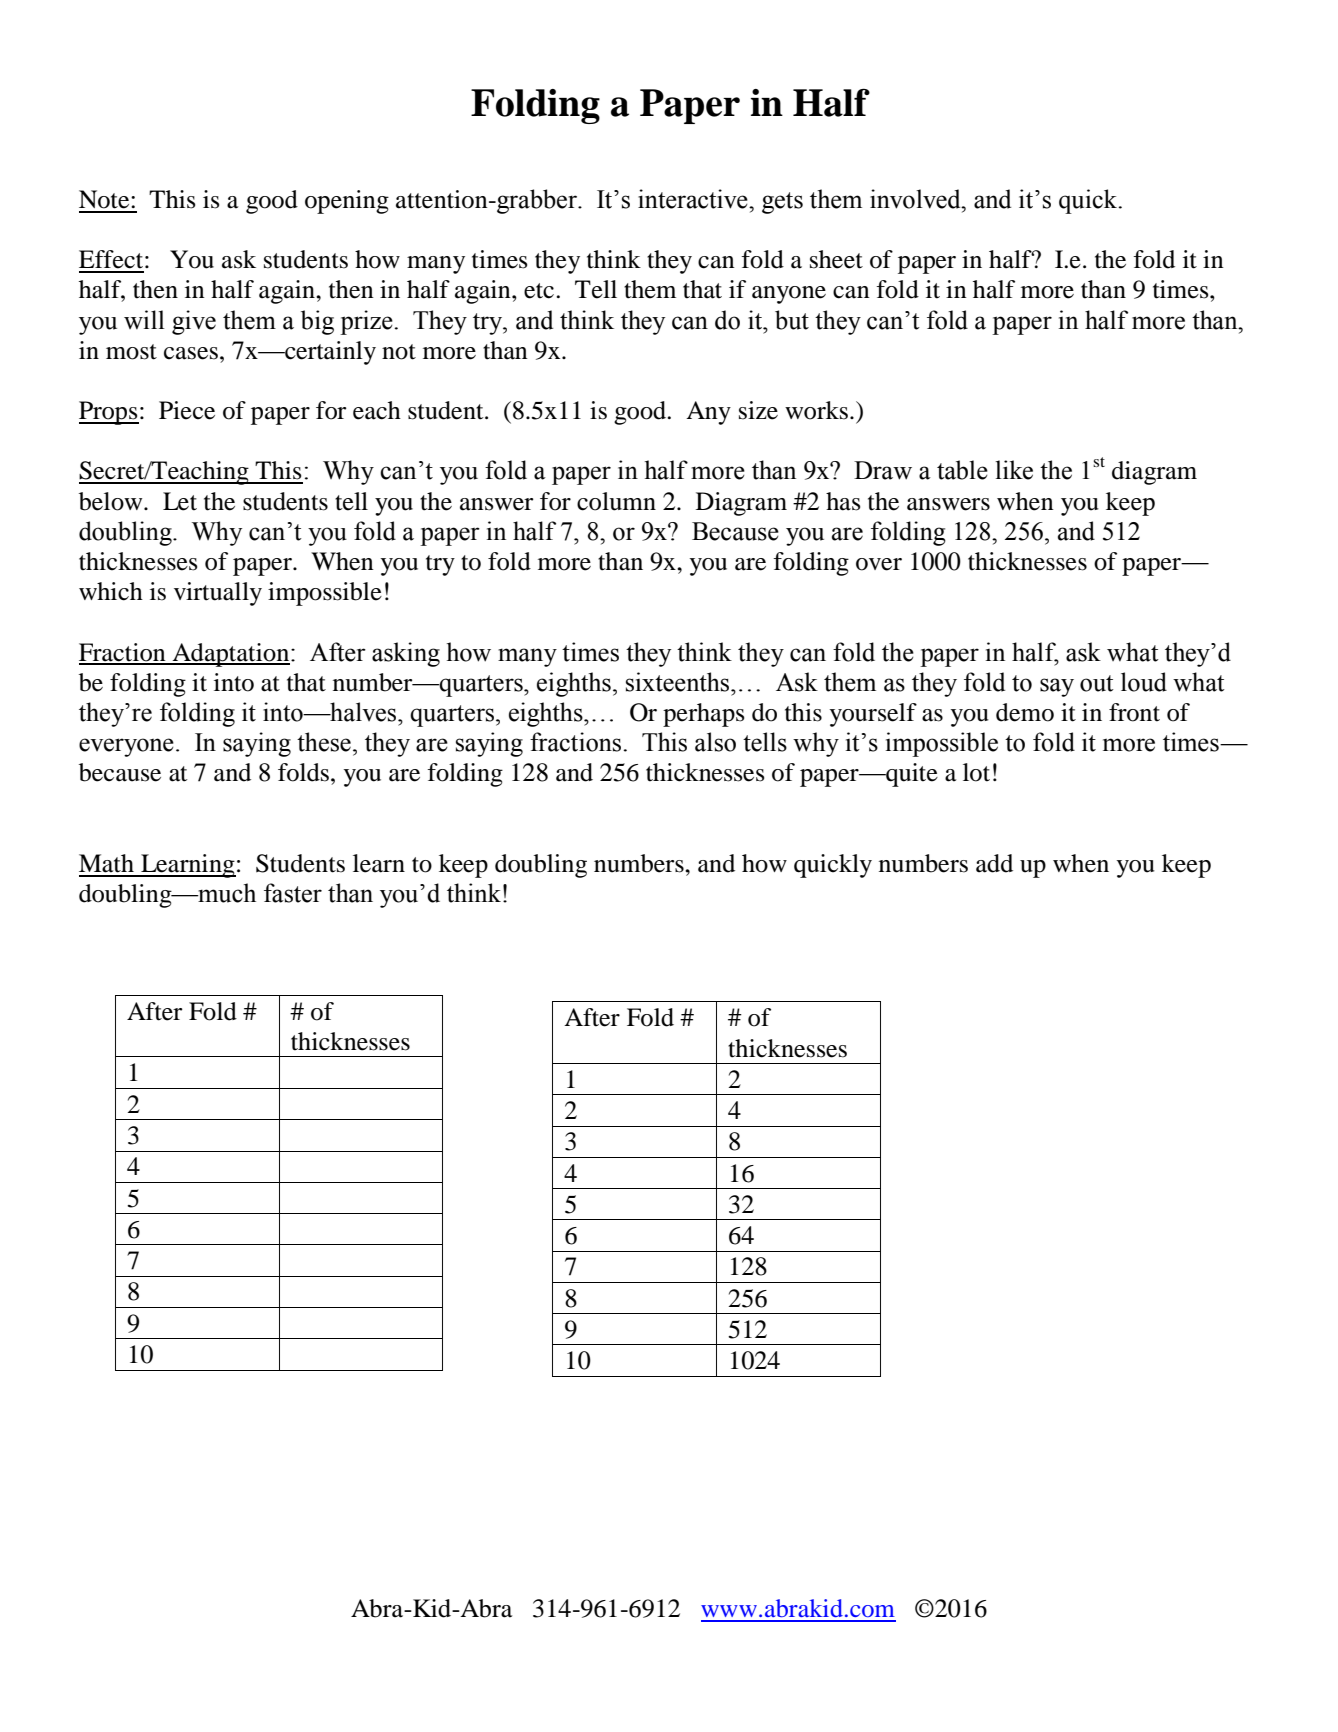 The width and height of the screenshot is (1338, 1732). What do you see at coordinates (347, 202) in the screenshot?
I see `opening` at bounding box center [347, 202].
